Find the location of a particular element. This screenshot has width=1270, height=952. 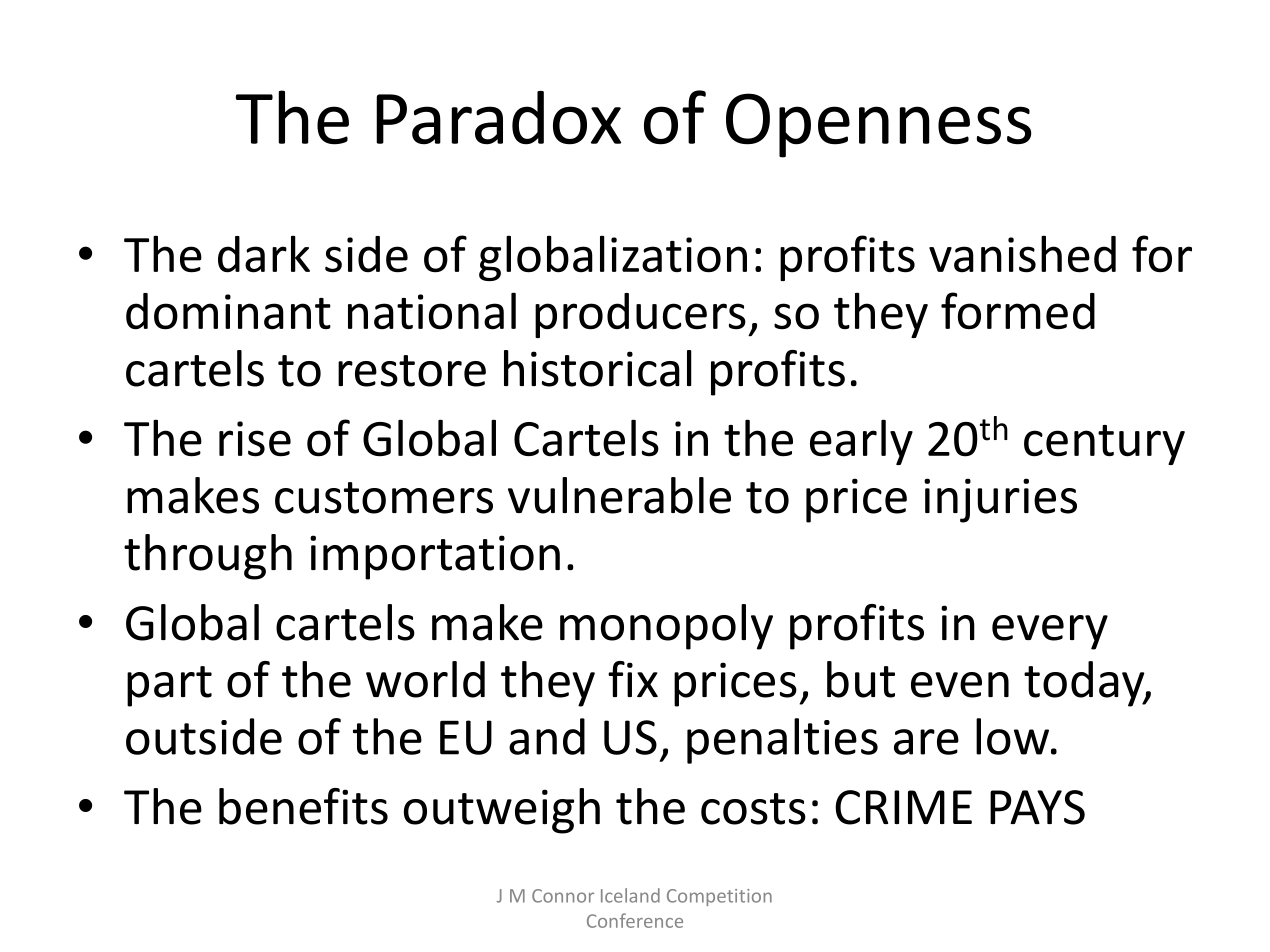

Paradox is located at coordinates (498, 118).
